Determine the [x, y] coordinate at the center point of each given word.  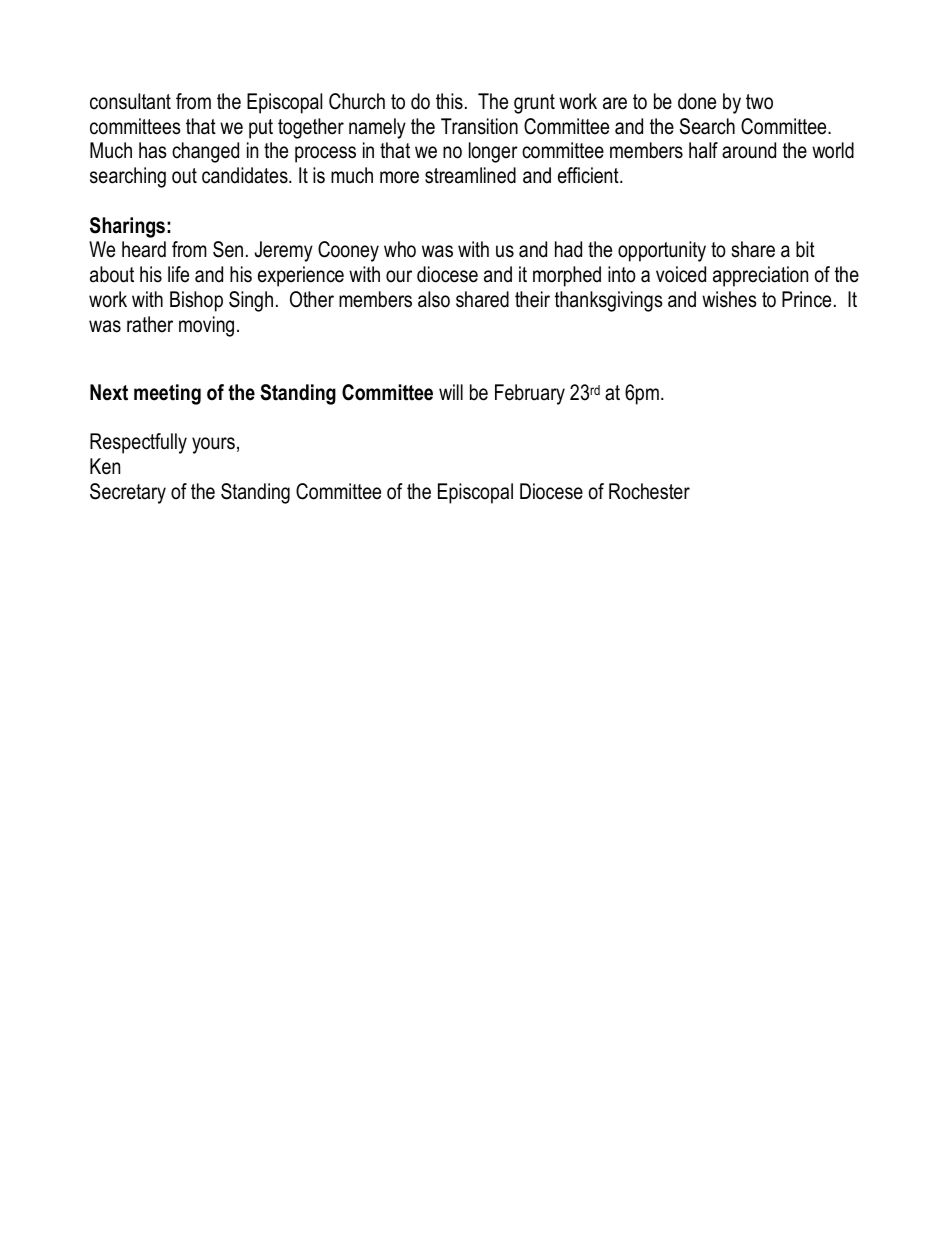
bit [805, 249]
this [449, 101]
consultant [130, 101]
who [400, 249]
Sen [228, 249]
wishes [729, 299]
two [759, 102]
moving [206, 326]
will [451, 392]
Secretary [128, 493]
